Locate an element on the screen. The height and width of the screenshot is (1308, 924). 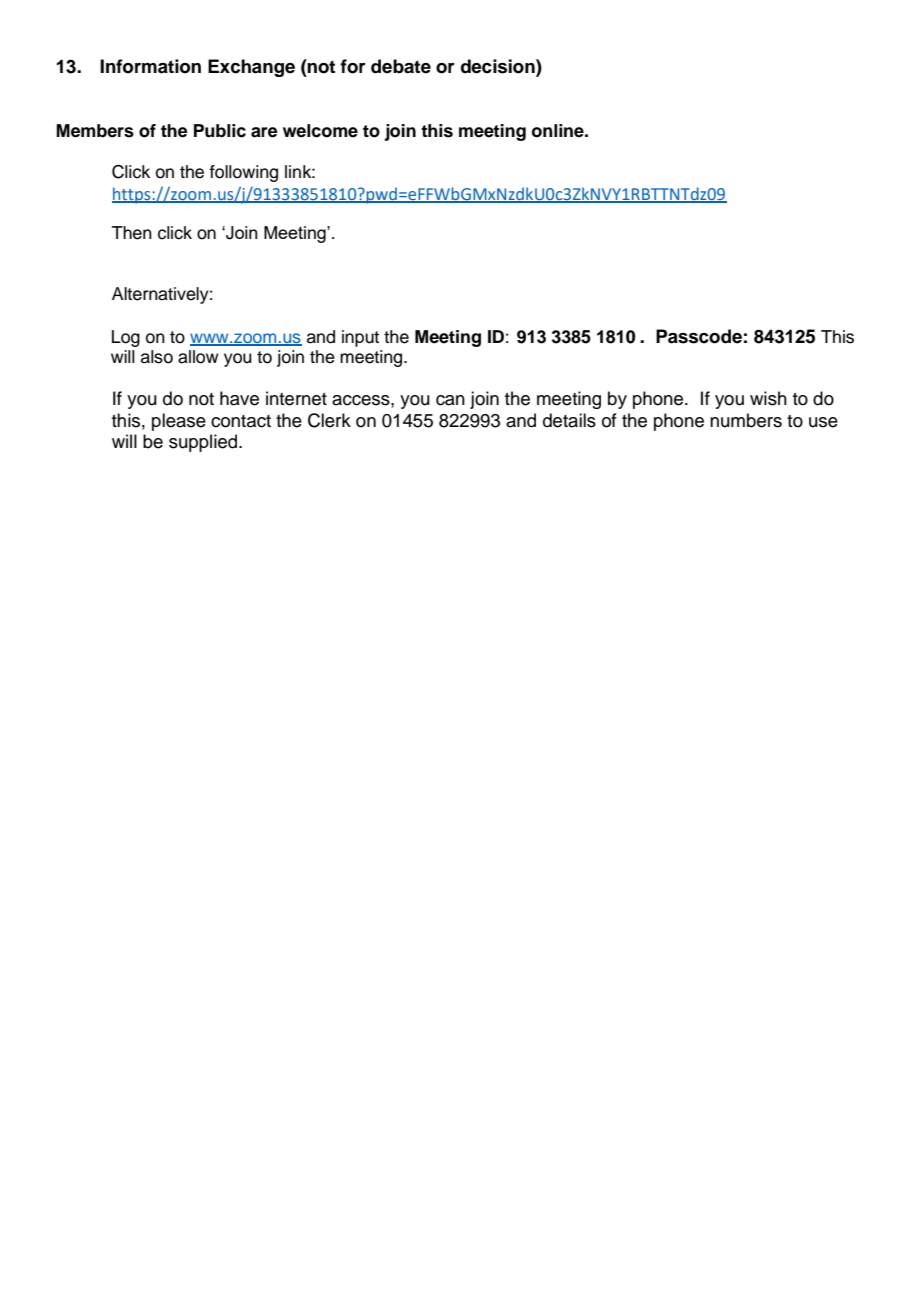
following is located at coordinates (243, 173).
